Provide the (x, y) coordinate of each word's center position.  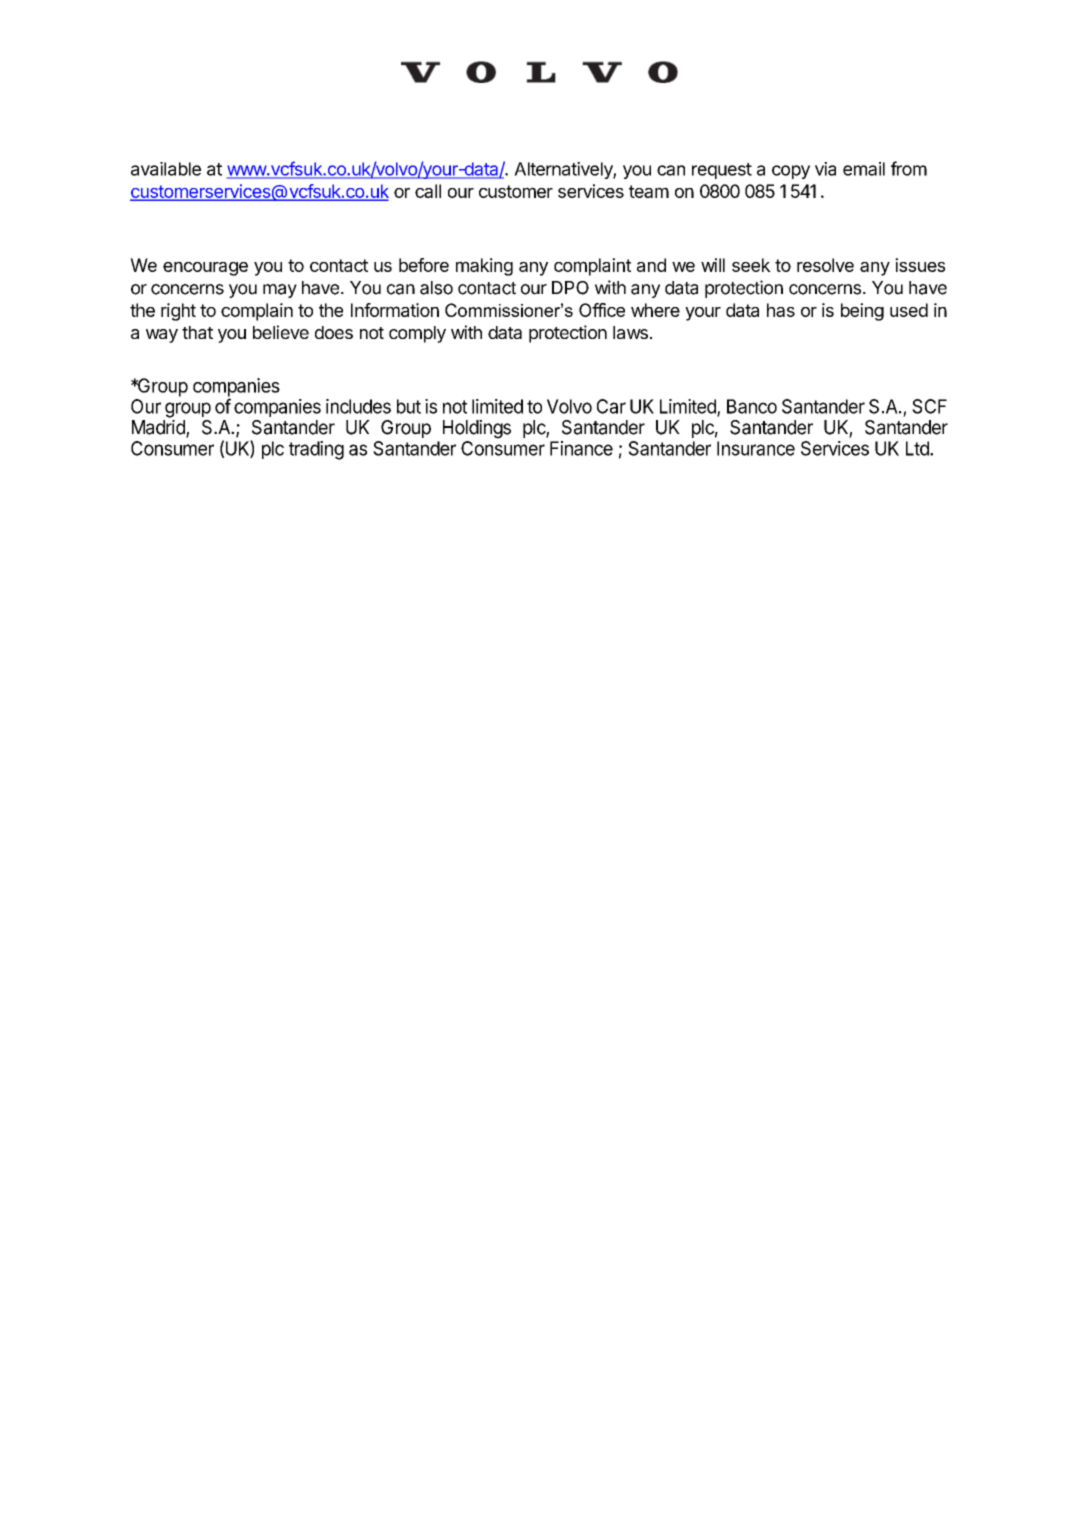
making (484, 267)
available (166, 169)
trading (316, 450)
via (825, 169)
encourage (205, 269)
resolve (825, 265)
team (649, 191)
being (862, 312)
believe (281, 332)
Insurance (756, 448)
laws (630, 332)
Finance (581, 448)
